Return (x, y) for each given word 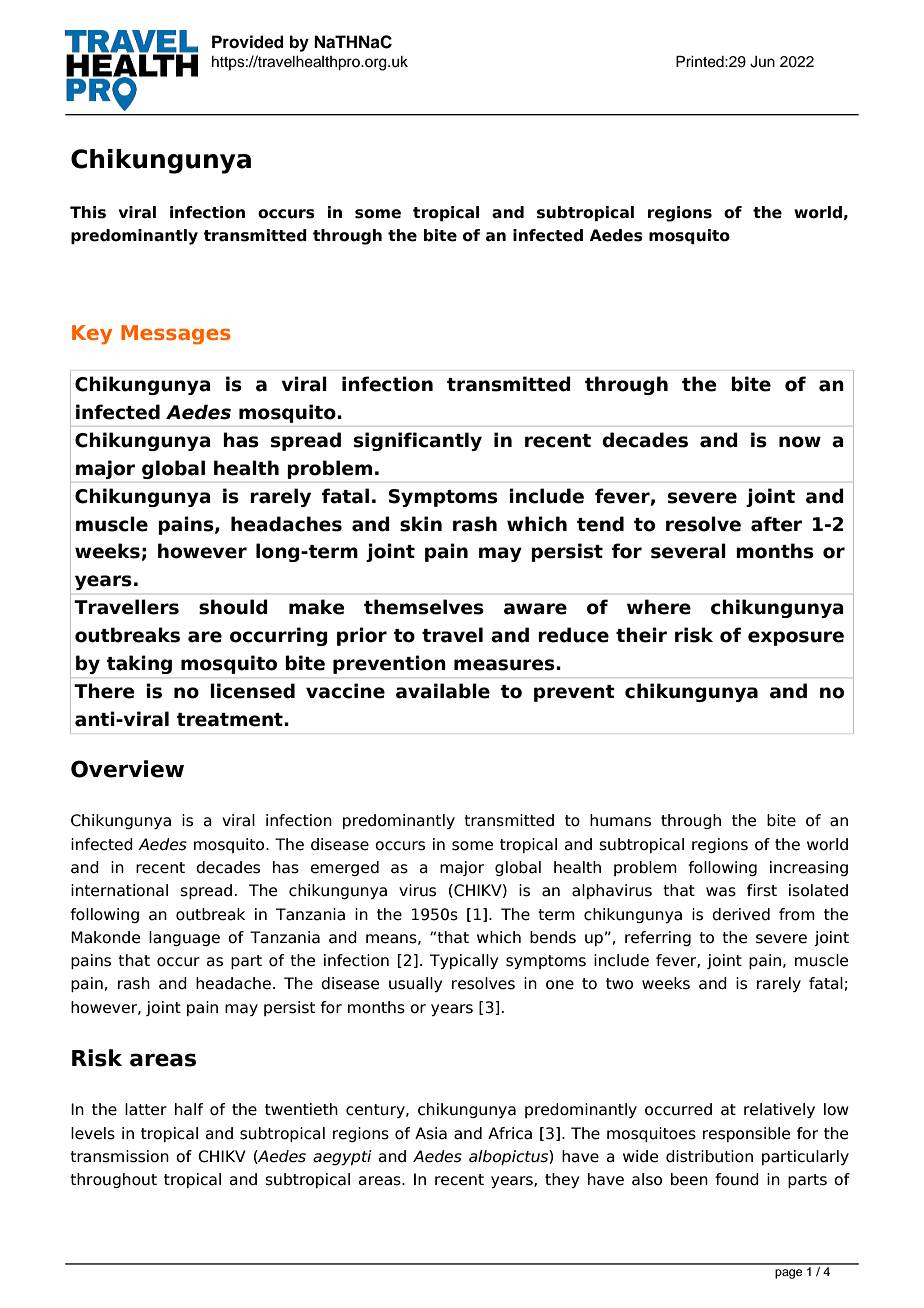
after (776, 524)
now (800, 442)
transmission (119, 1156)
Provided (248, 42)
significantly (418, 441)
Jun (762, 62)
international (119, 890)
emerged (344, 868)
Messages (176, 335)
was (721, 892)
